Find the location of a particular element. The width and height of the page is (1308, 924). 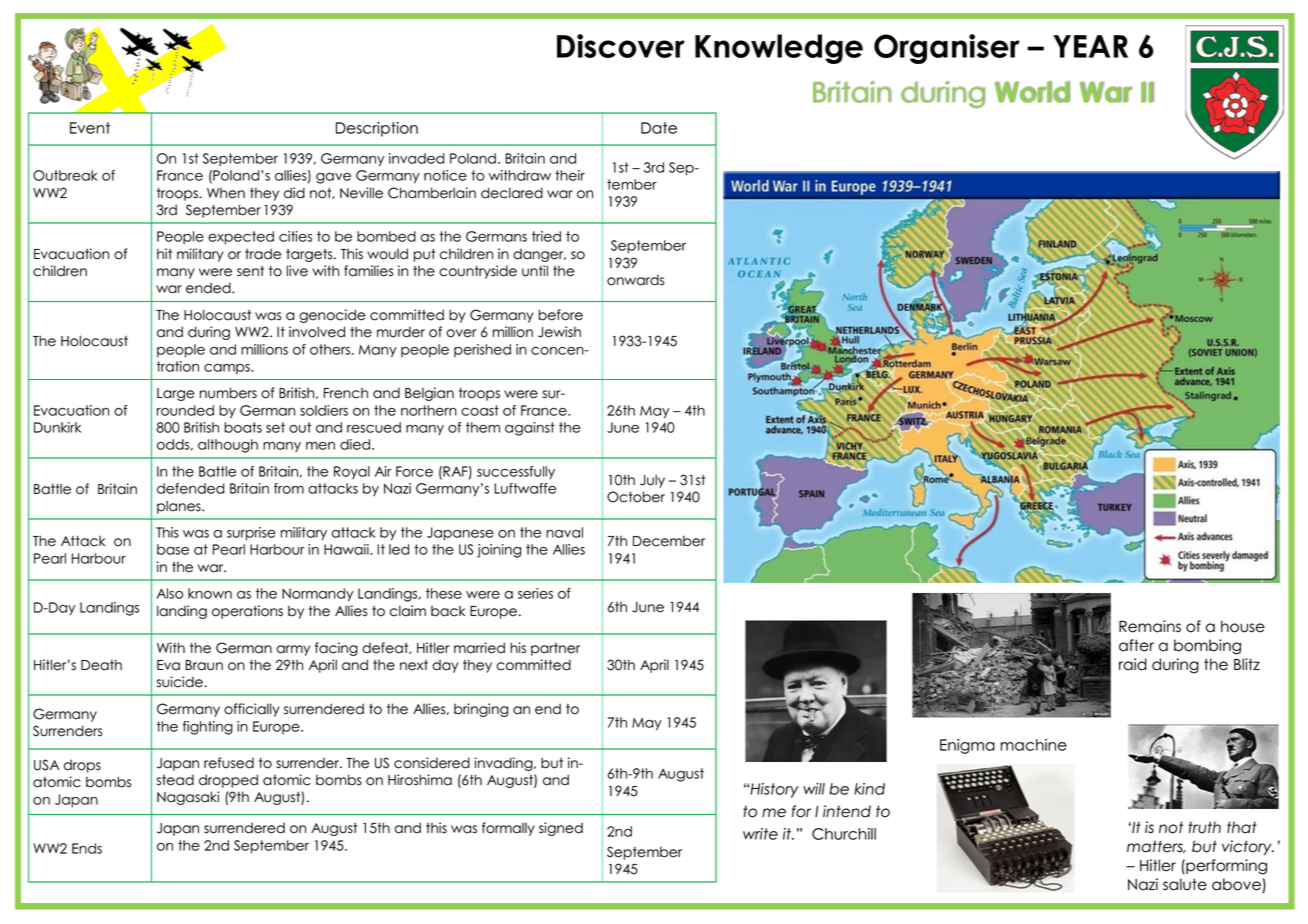

YEAR is located at coordinates (1090, 46).
